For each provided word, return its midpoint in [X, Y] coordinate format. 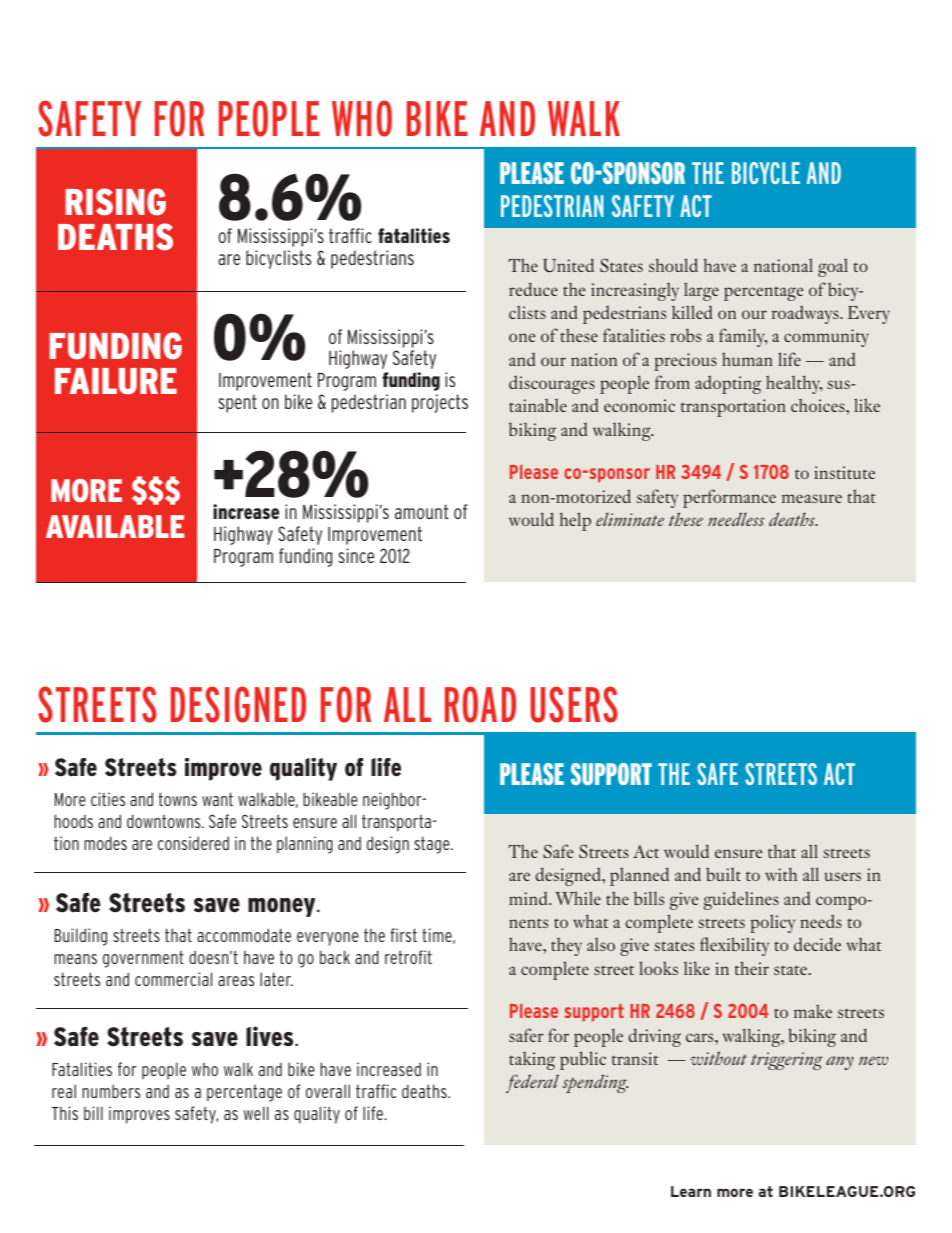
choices [819, 405]
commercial [173, 979]
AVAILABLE [115, 526]
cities [108, 799]
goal [833, 267]
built [723, 874]
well [256, 1113]
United [568, 265]
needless [736, 519]
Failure [116, 381]
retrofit [408, 957]
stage [433, 845]
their [752, 968]
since [356, 555]
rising [115, 202]
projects [440, 403]
